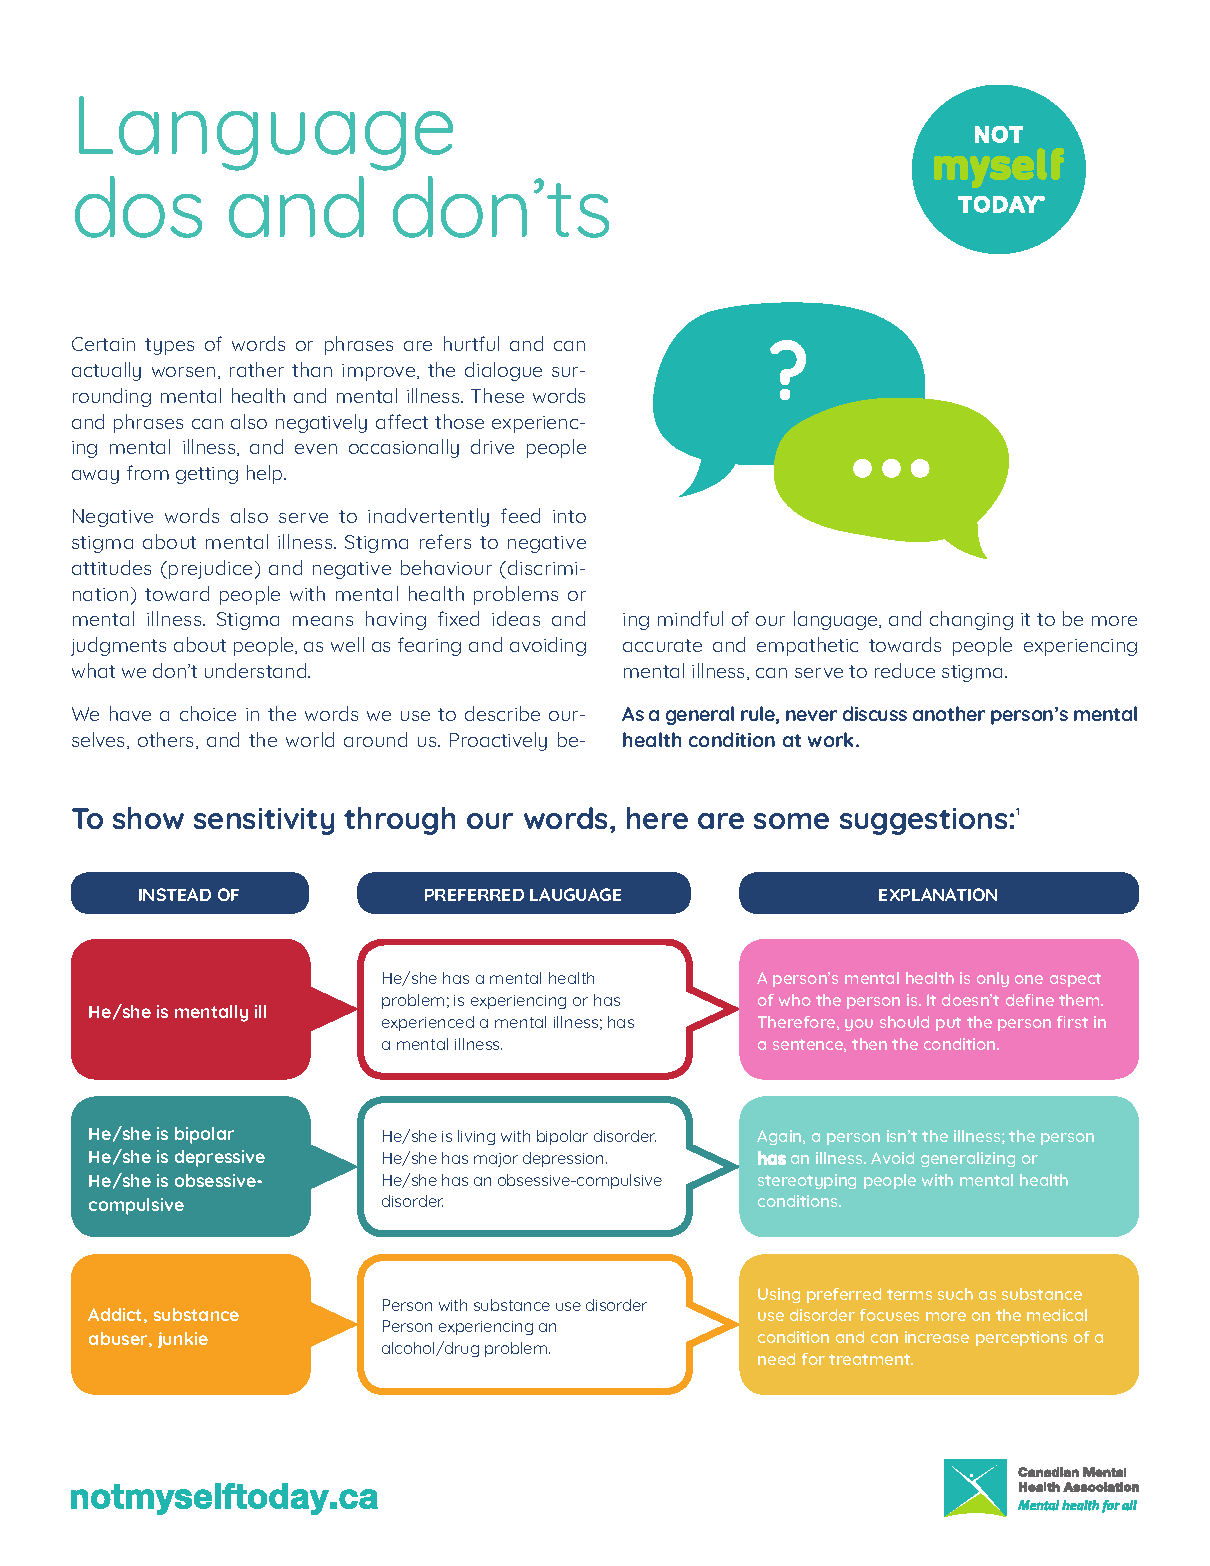 The height and width of the screenshot is (1566, 1210). I want to click on only, so click(993, 979).
